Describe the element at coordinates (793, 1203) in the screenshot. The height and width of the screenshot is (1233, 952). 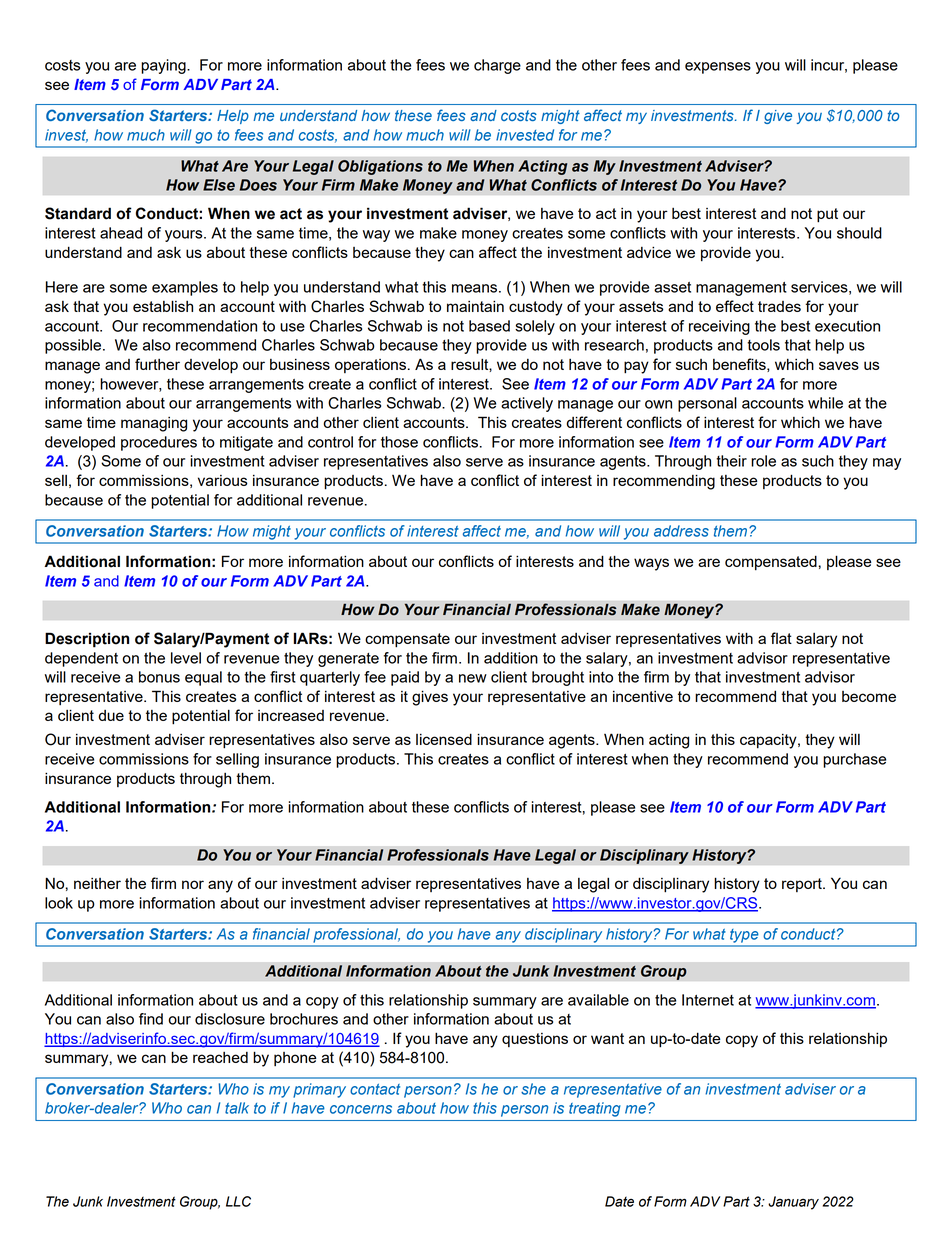
I see `January` at that location.
